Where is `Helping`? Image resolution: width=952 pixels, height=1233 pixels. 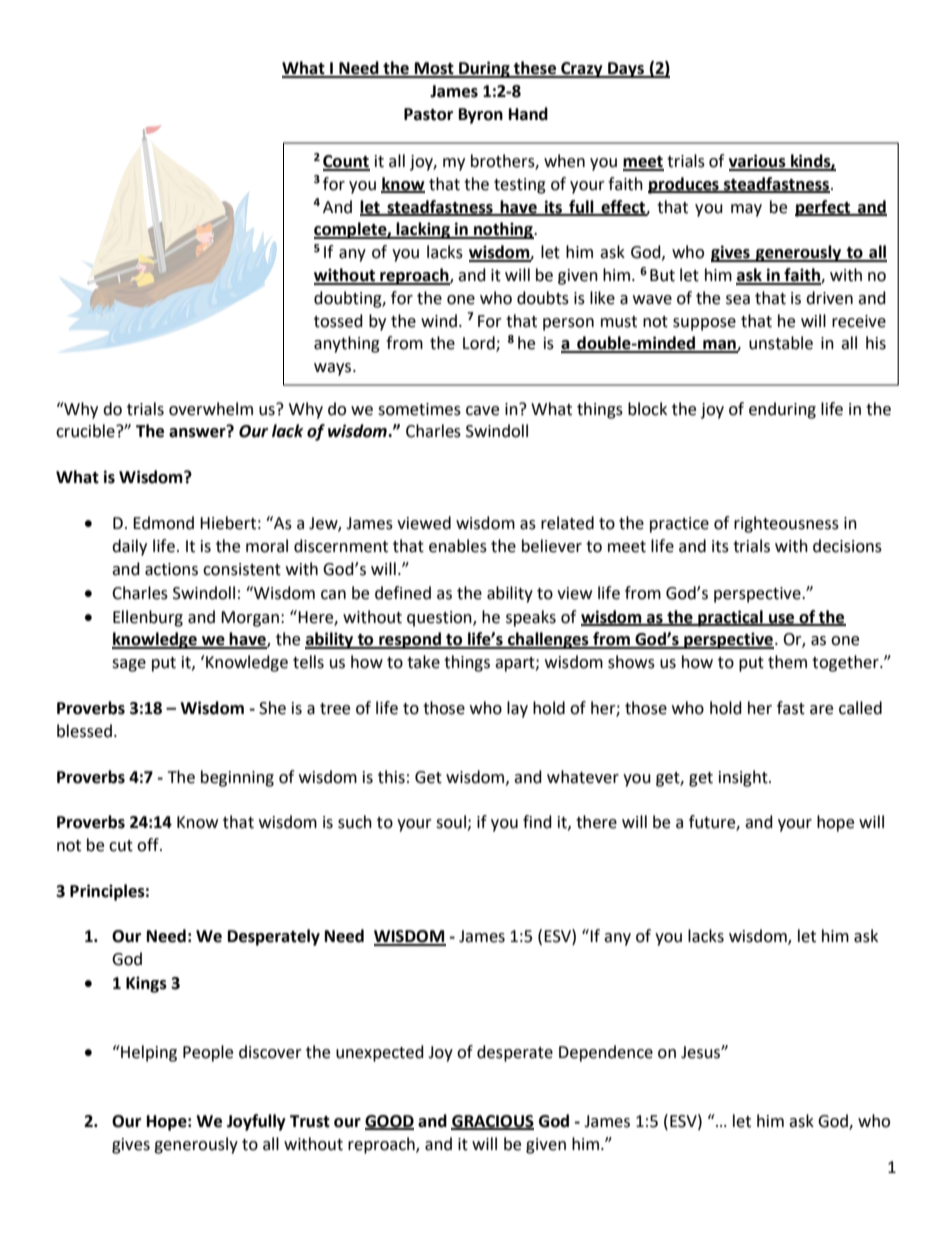
Helping is located at coordinates (148, 1053).
